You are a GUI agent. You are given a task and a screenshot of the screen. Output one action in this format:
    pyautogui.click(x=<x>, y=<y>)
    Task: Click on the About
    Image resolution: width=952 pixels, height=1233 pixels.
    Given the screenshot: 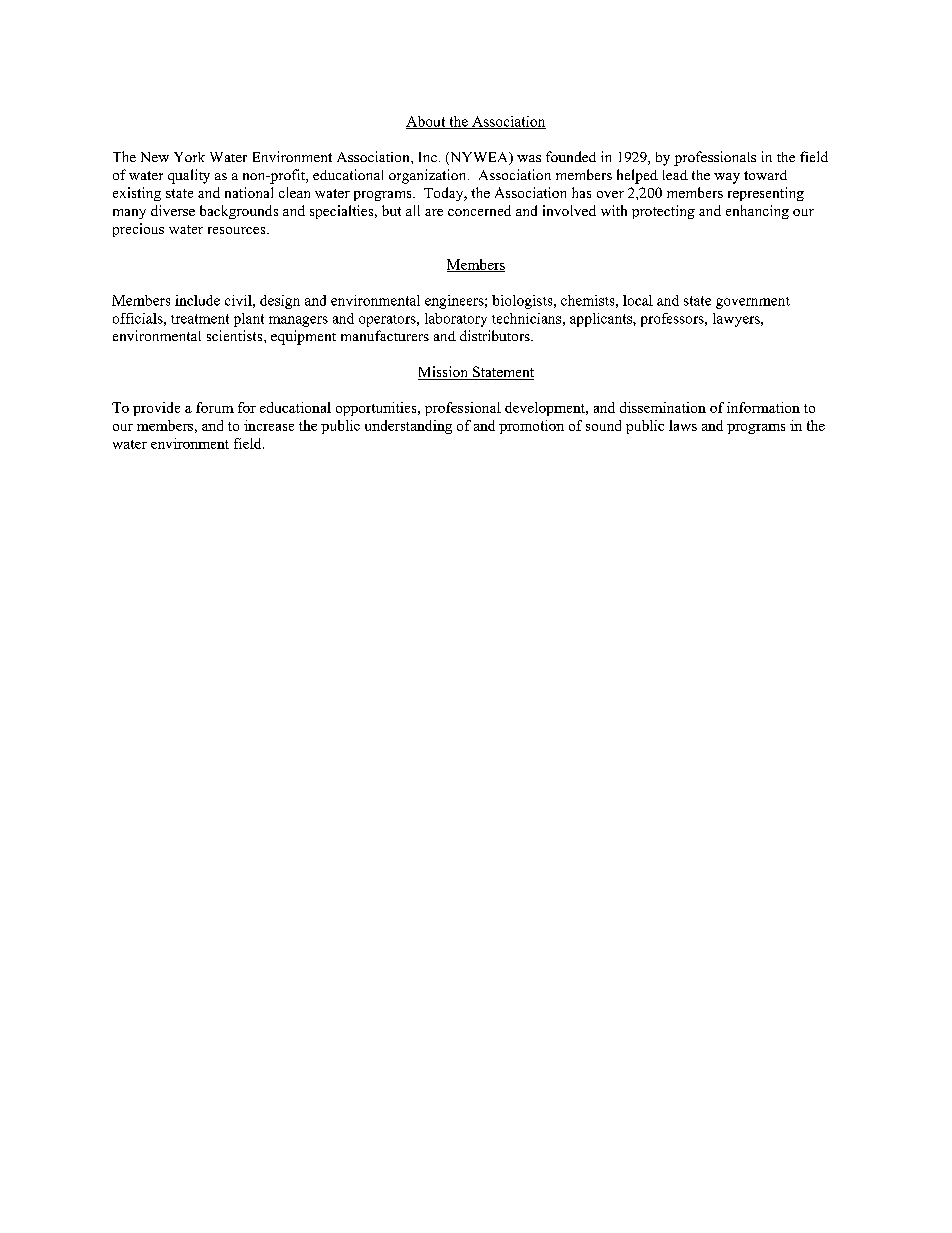 What is the action you would take?
    pyautogui.click(x=427, y=122)
